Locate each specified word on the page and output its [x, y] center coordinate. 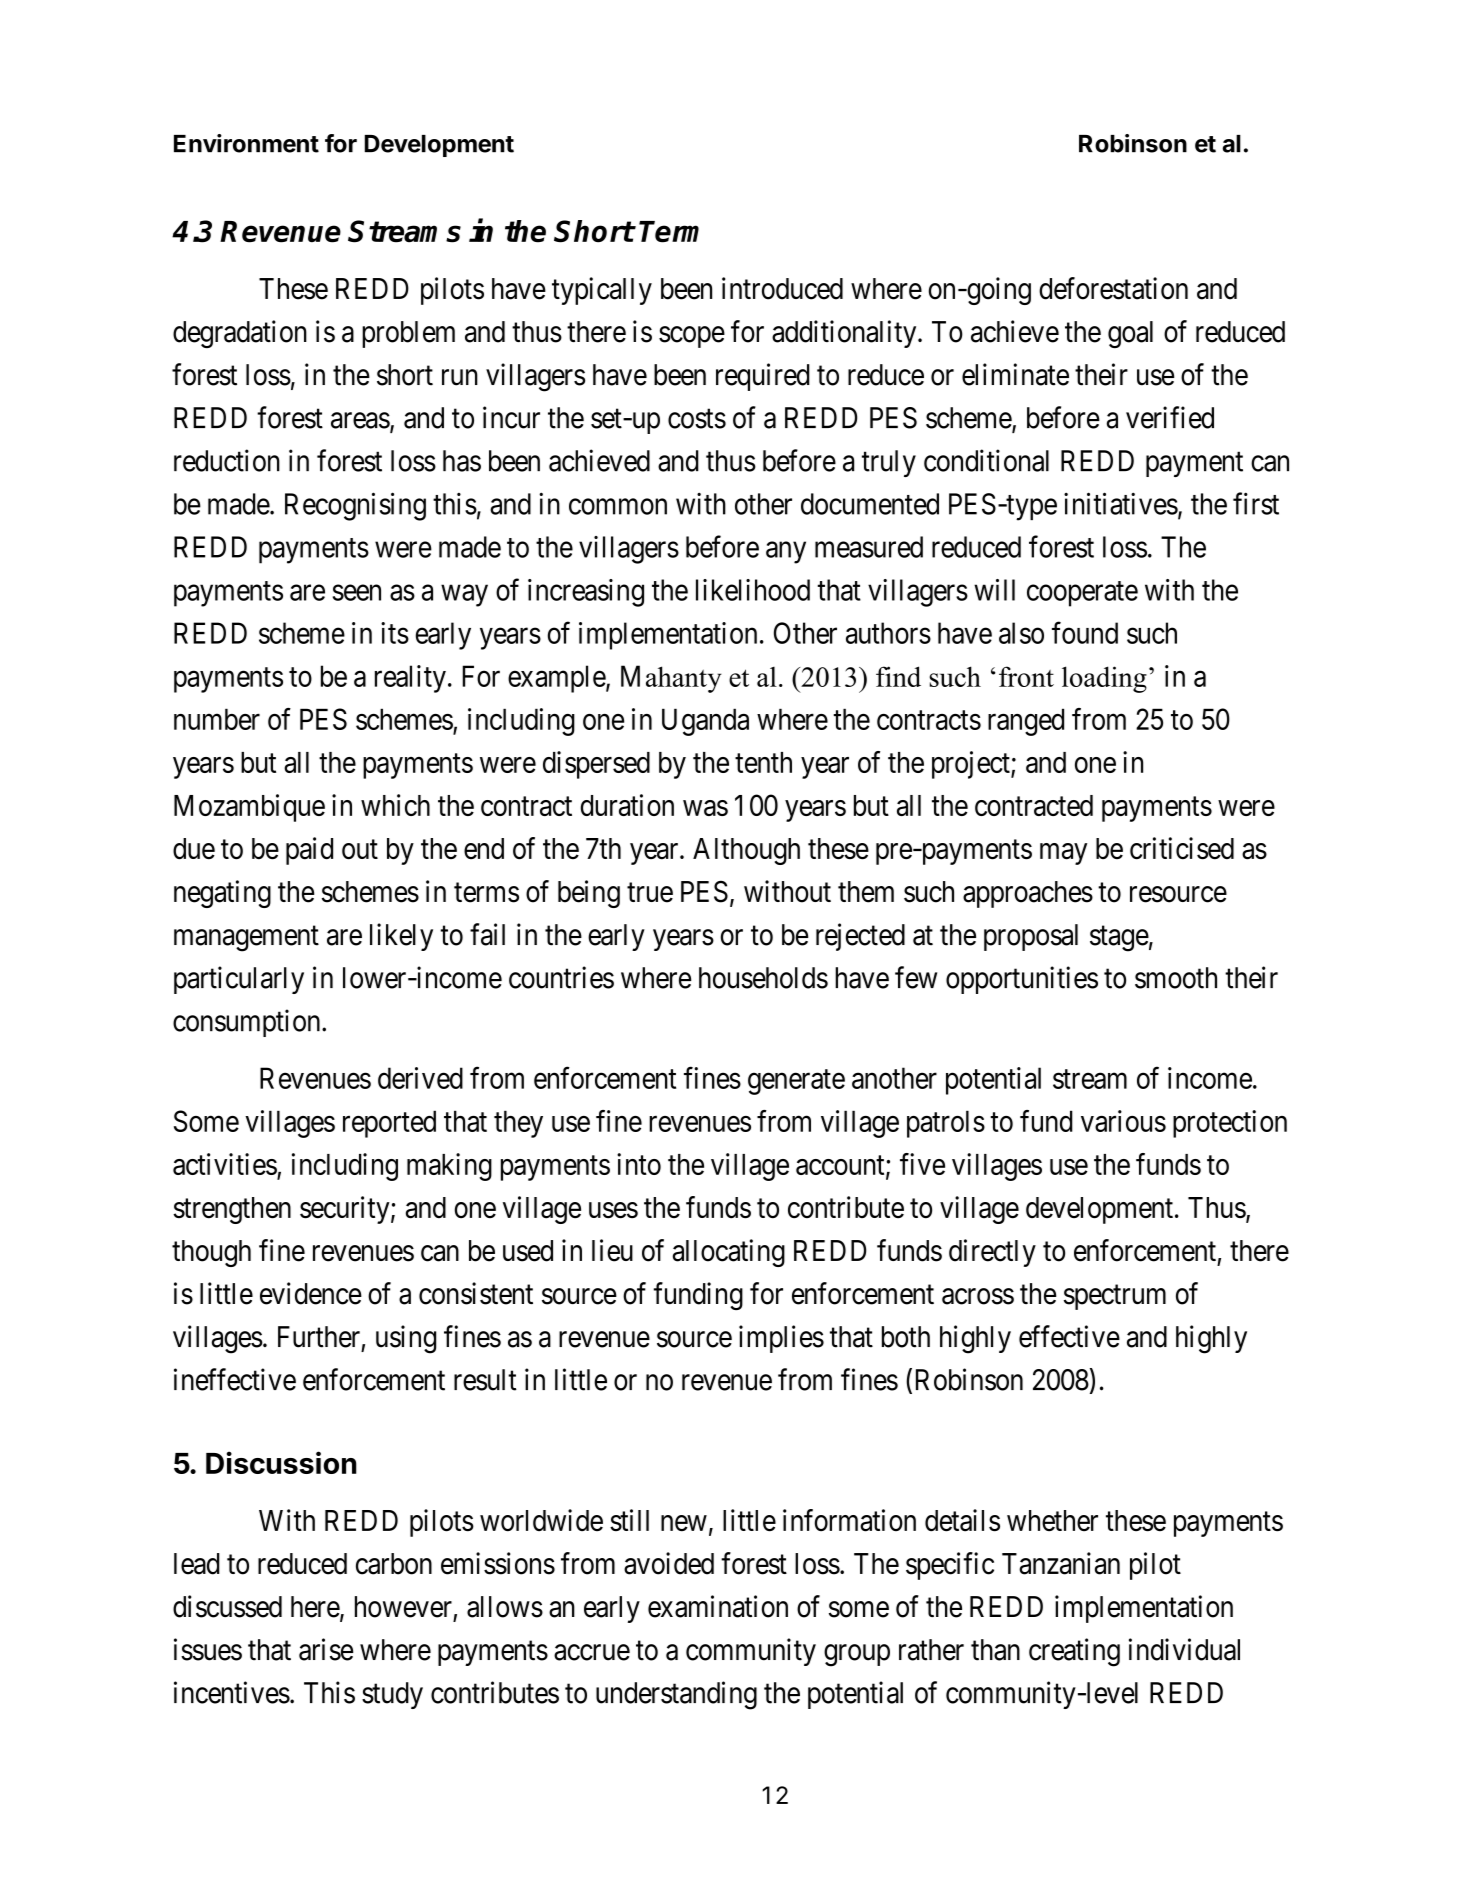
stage [1119, 939]
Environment [246, 143]
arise [326, 1649]
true [650, 893]
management [246, 939]
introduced [782, 288]
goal [1130, 334]
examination [718, 1606]
